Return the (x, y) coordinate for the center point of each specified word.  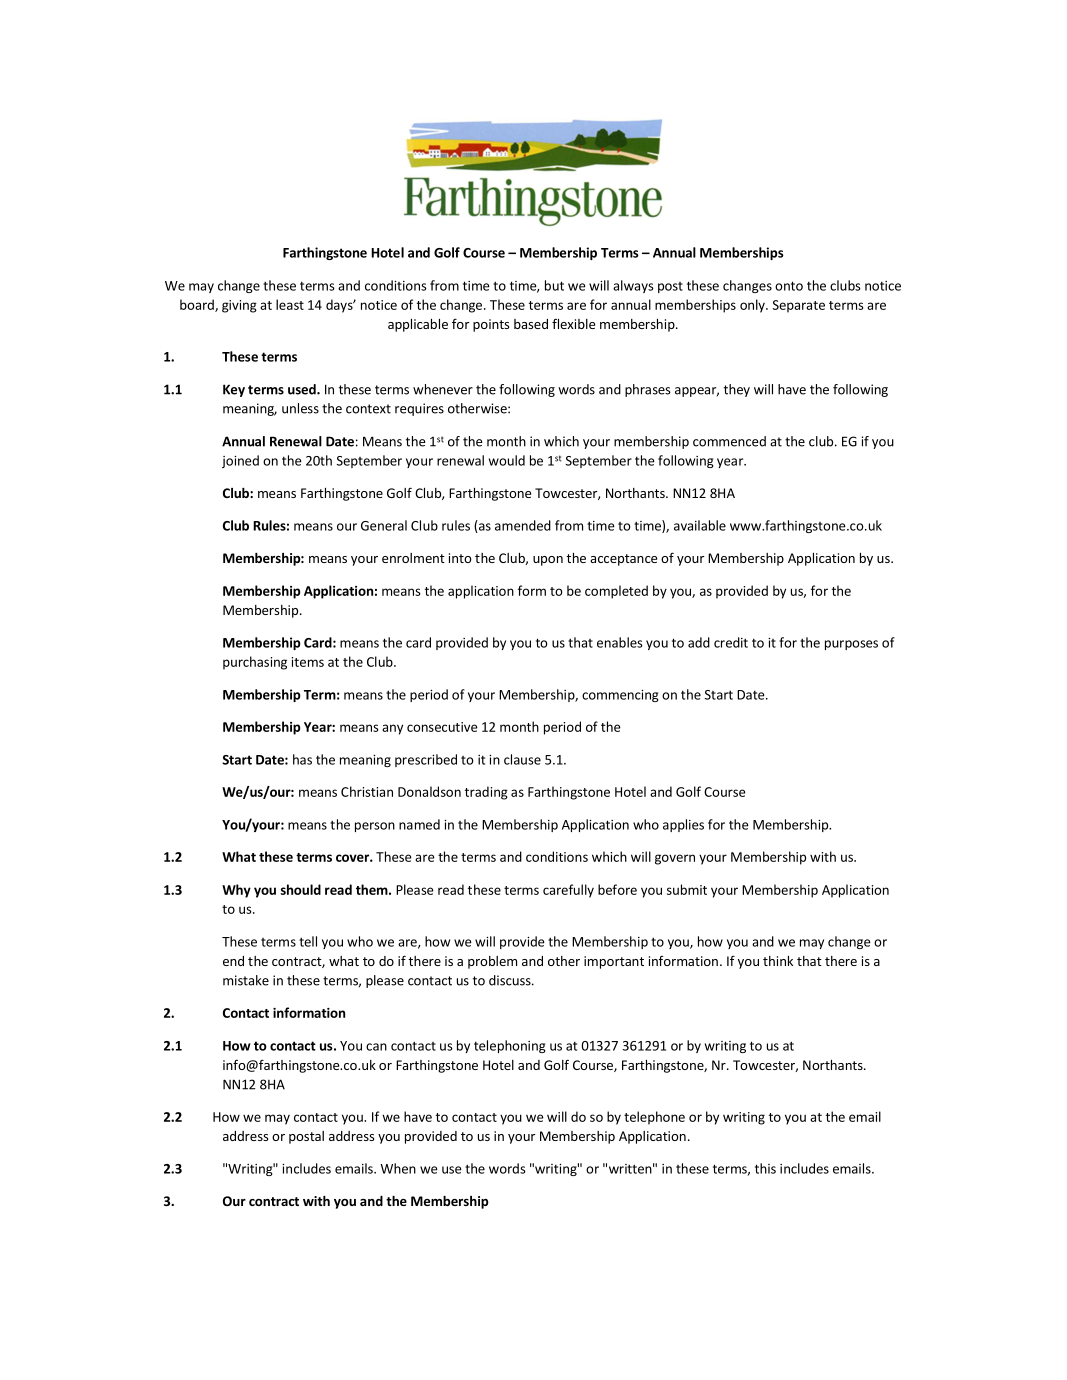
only (753, 306)
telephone (654, 1118)
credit (731, 642)
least (290, 304)
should (301, 889)
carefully (568, 891)
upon (548, 561)
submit (687, 889)
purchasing (255, 663)
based (531, 324)
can (376, 1047)
